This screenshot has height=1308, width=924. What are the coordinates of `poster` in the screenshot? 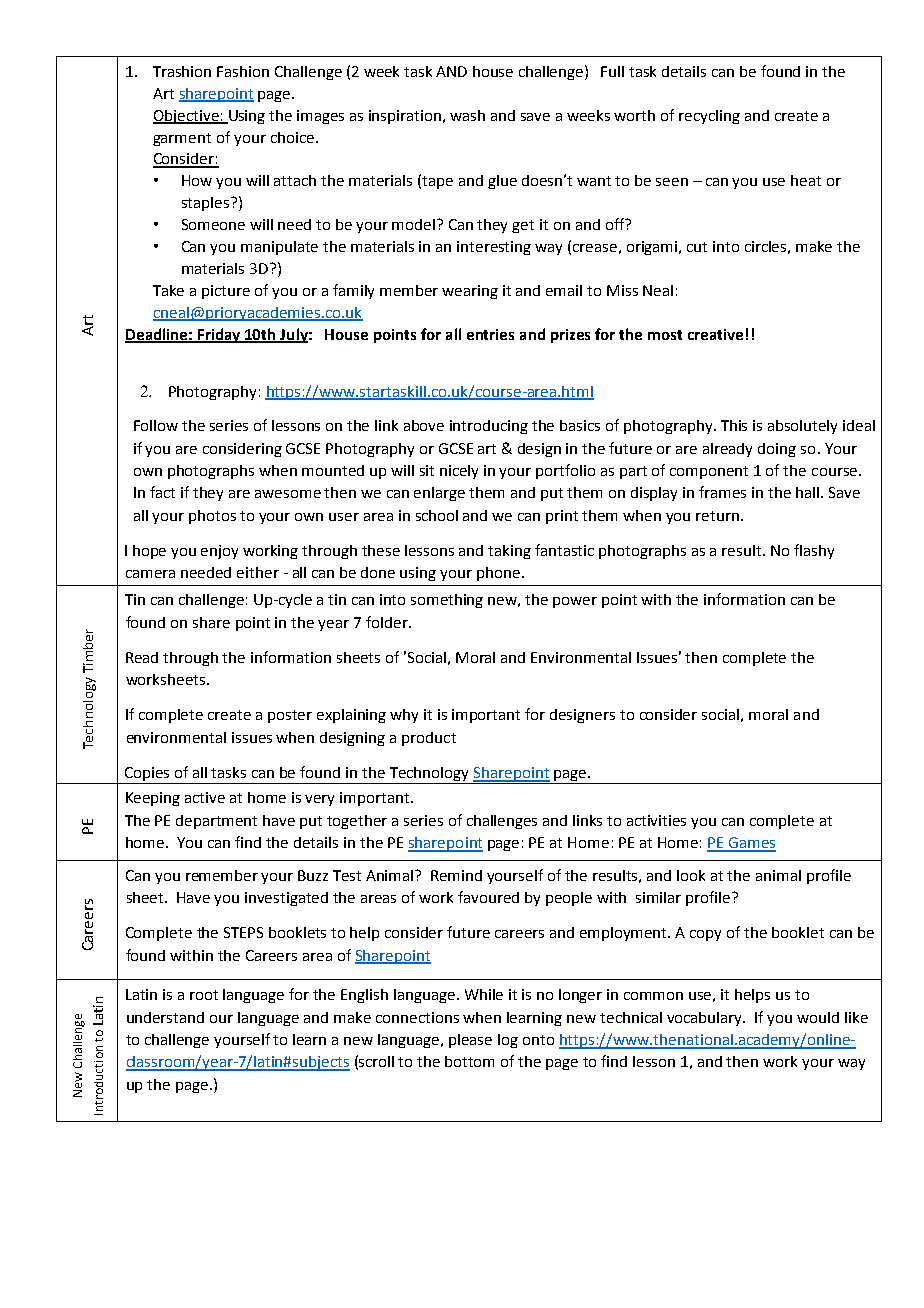 It's located at (290, 716).
